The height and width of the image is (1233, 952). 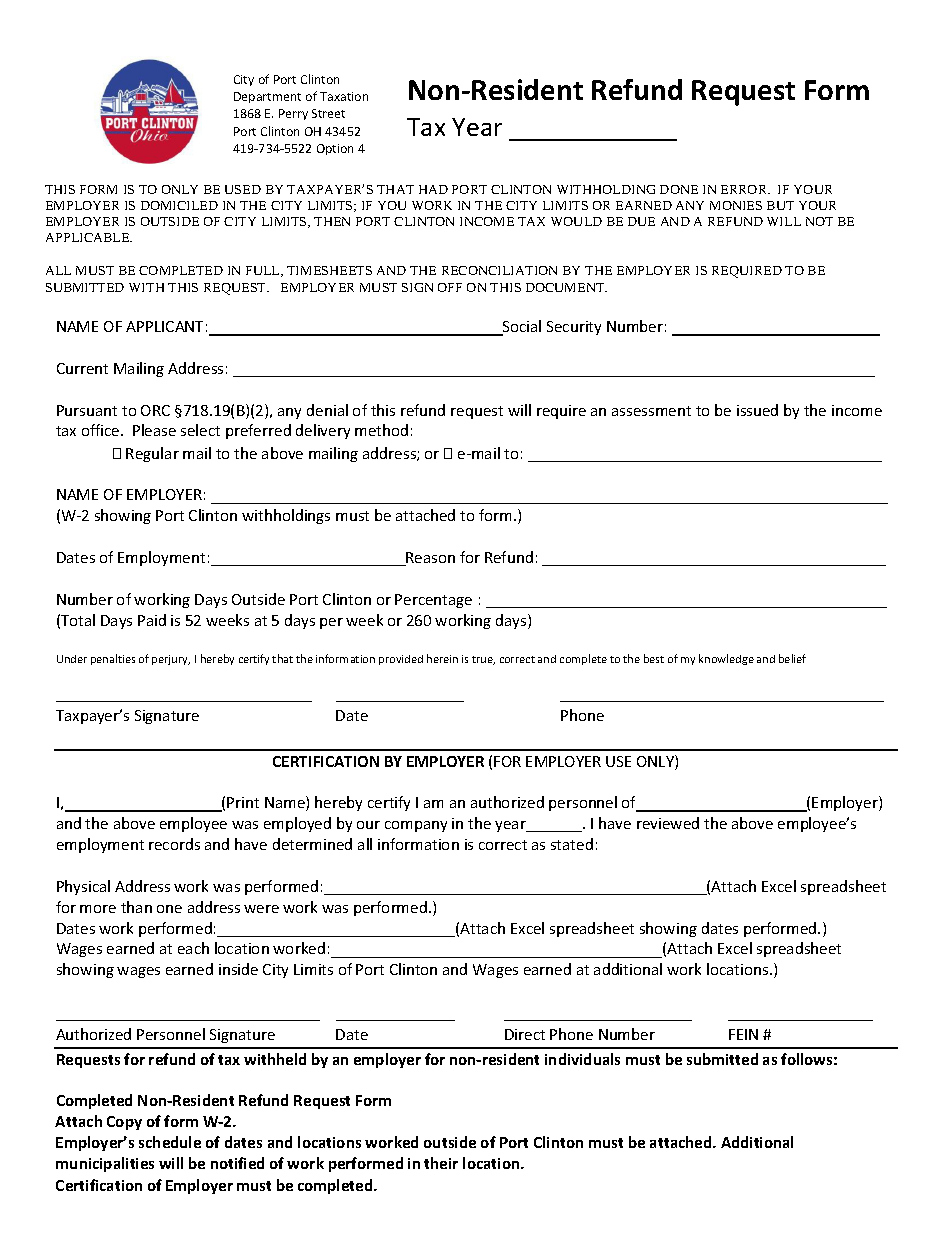 What do you see at coordinates (757, 410) in the image?
I see `issued` at bounding box center [757, 410].
